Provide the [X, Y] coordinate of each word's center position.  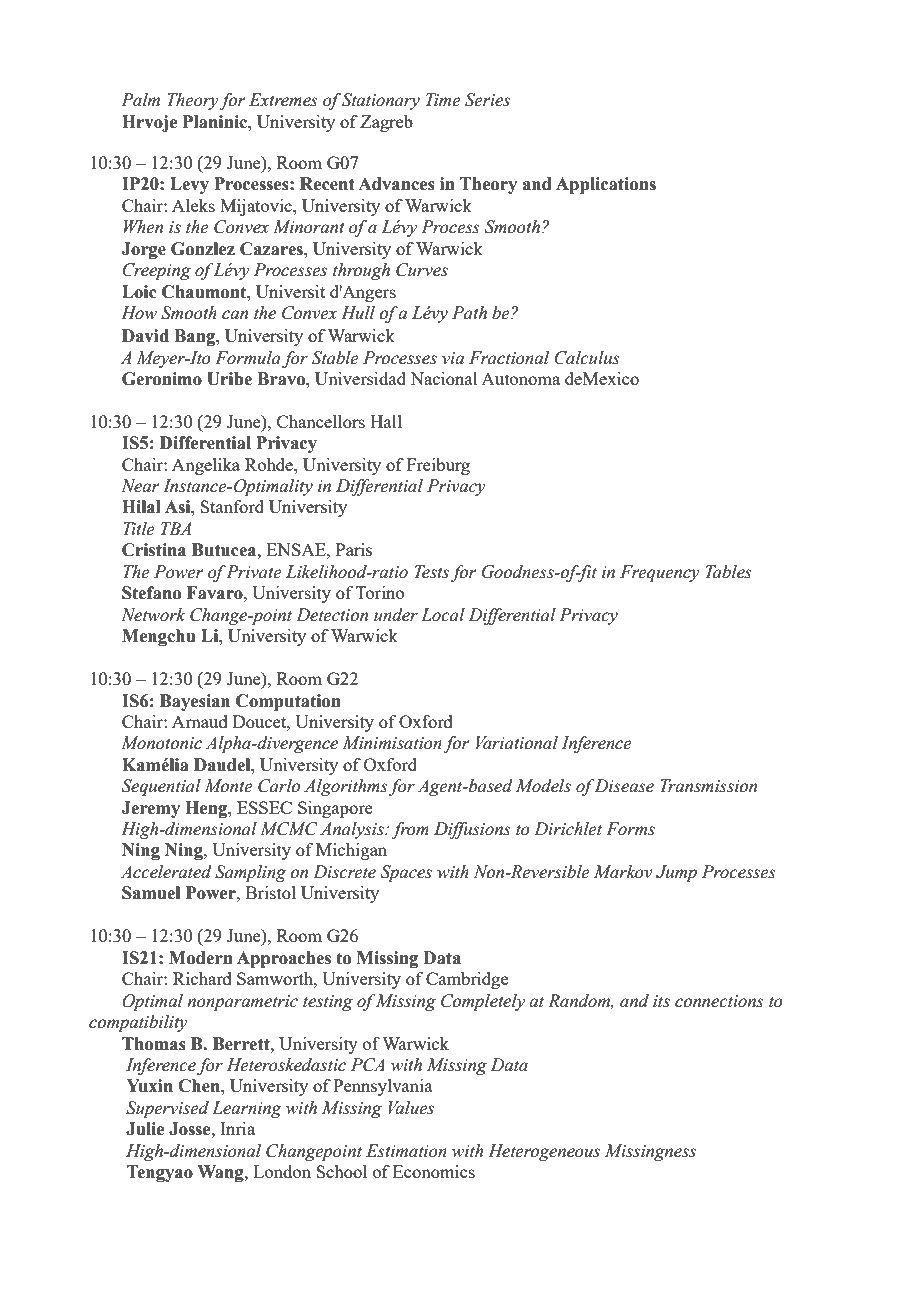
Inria [237, 1128]
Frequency [660, 573]
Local [443, 615]
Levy [189, 185]
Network [153, 615]
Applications [606, 185]
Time [443, 100]
